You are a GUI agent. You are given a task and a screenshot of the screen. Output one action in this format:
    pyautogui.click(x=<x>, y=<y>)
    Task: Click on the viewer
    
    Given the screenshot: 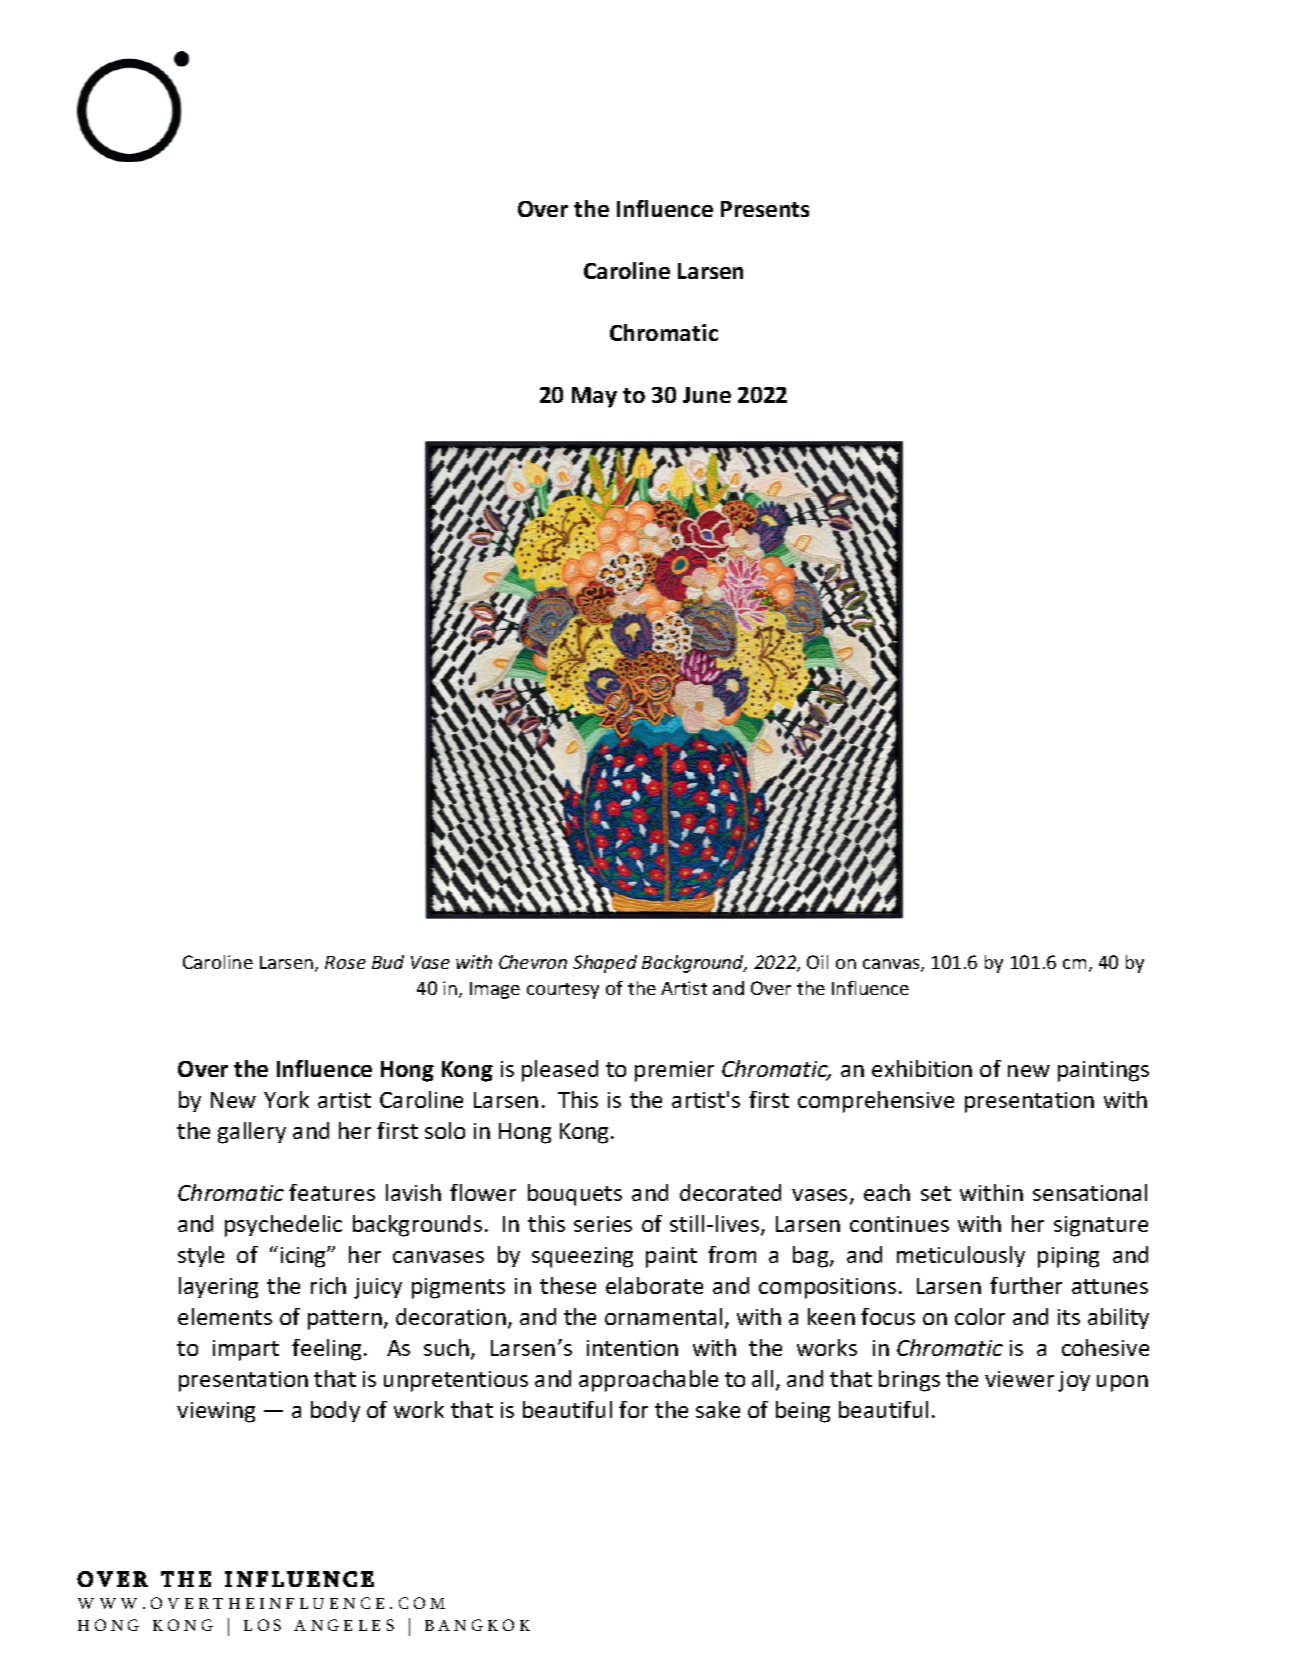 What is the action you would take?
    pyautogui.click(x=1019, y=1379)
